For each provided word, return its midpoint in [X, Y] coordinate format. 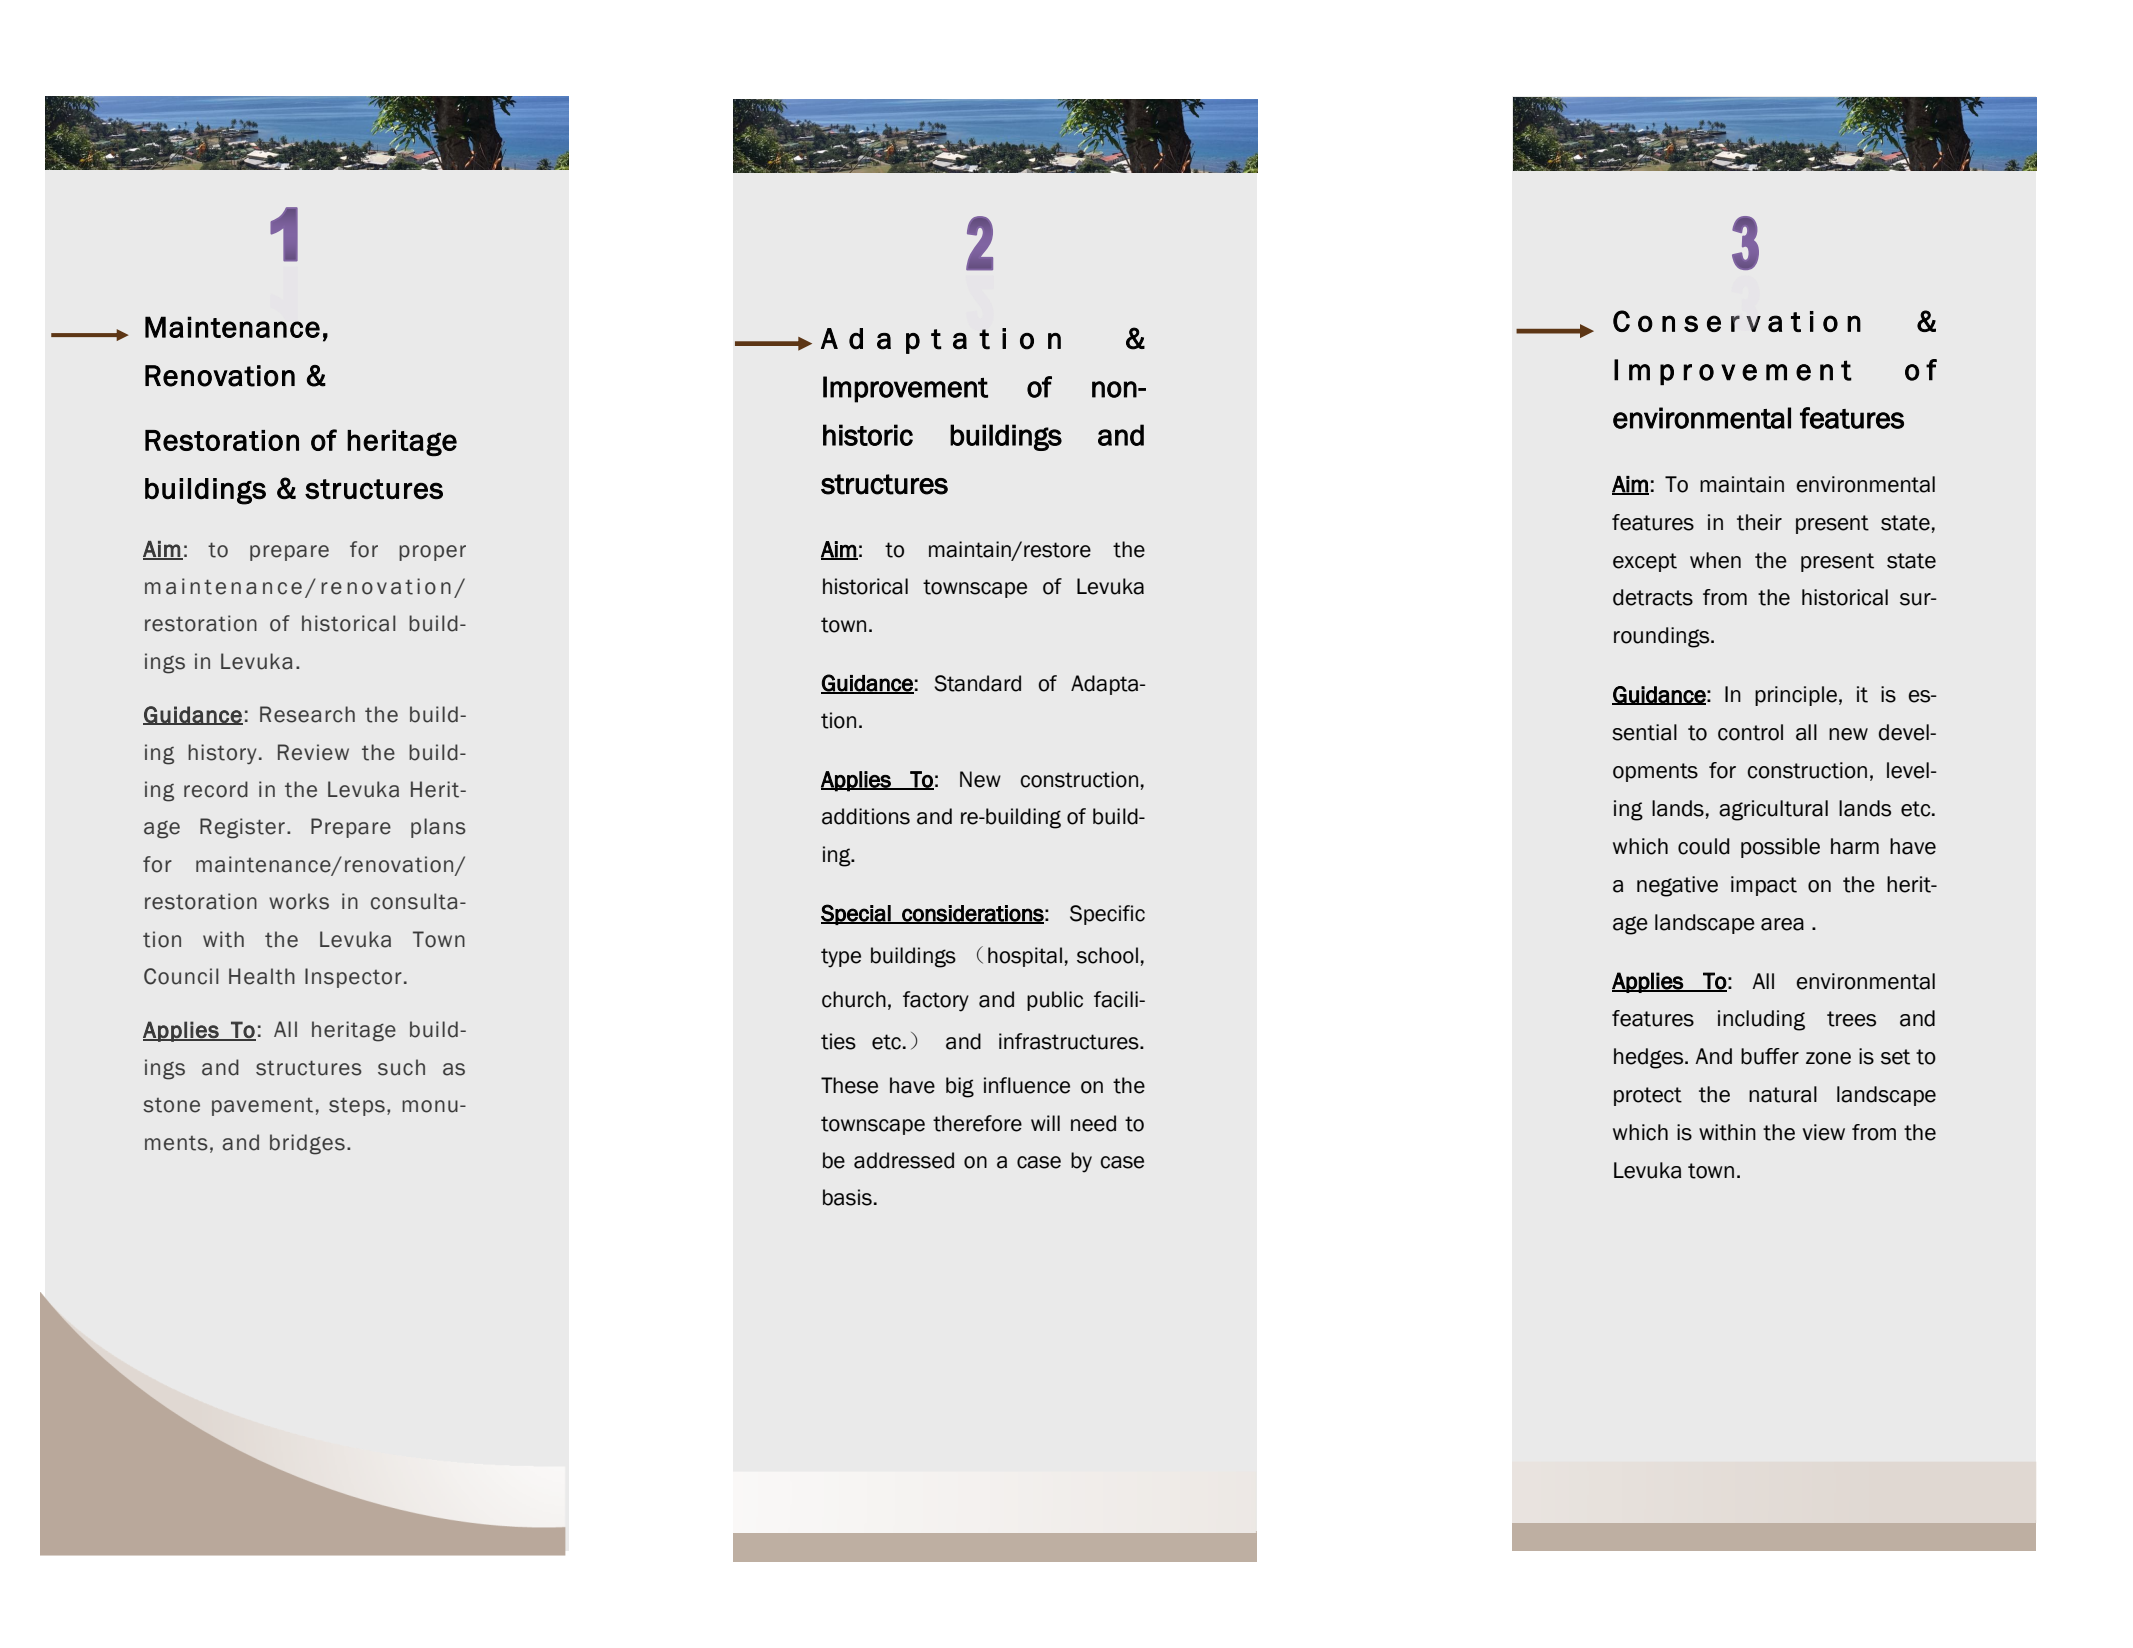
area [1782, 924]
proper [432, 553]
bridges [307, 1144]
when [1715, 560]
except [1645, 562]
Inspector [353, 978]
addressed [904, 1160]
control [1750, 732]
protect [1648, 1096]
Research [307, 714]
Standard [977, 683]
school [1107, 955]
